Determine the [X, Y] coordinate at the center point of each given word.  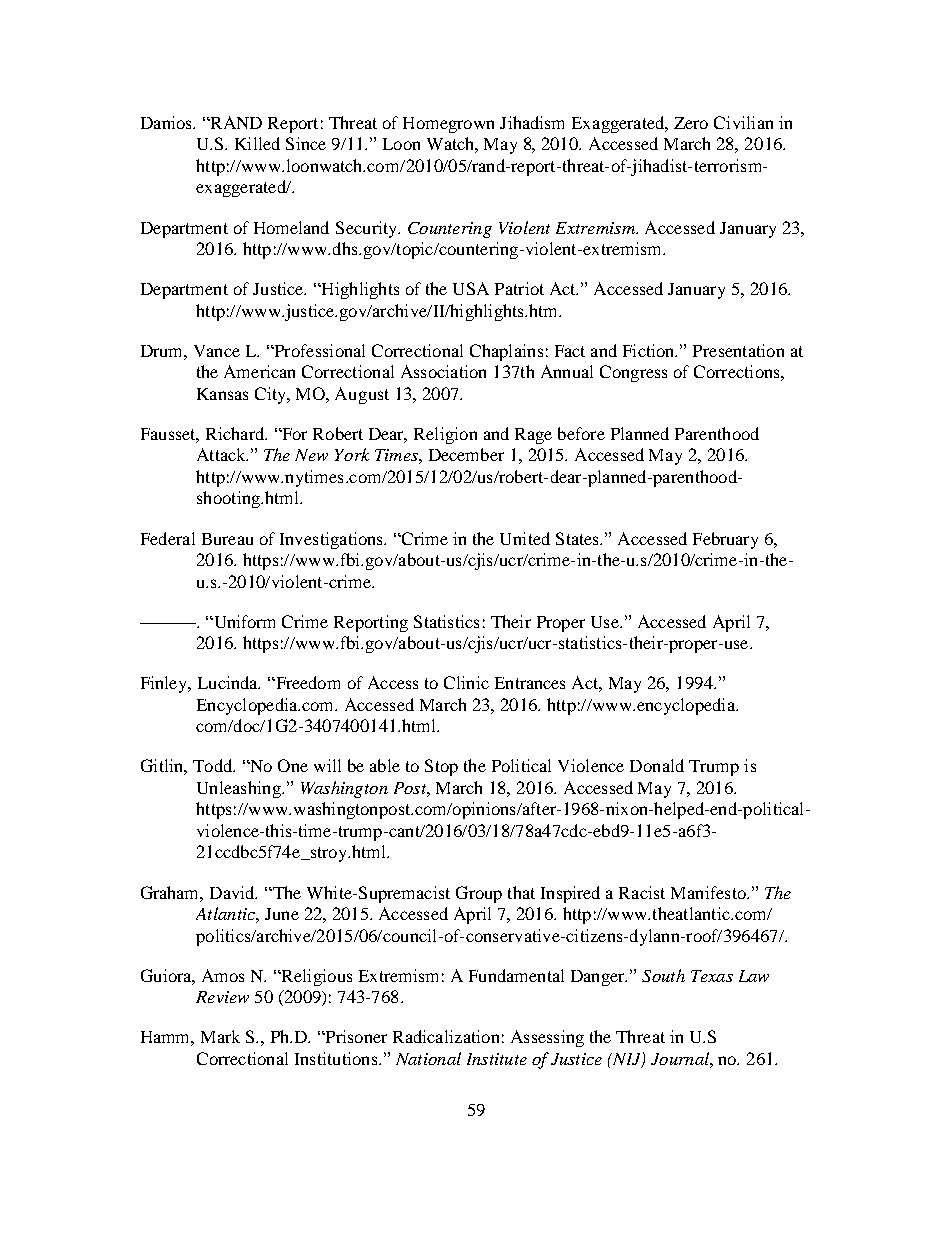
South [663, 975]
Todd [214, 765]
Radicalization [446, 1036]
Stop [441, 767]
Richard [236, 433]
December [466, 454]
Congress [633, 373]
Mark [220, 1036]
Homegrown [448, 125]
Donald [657, 765]
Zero [691, 123]
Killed [257, 143]
